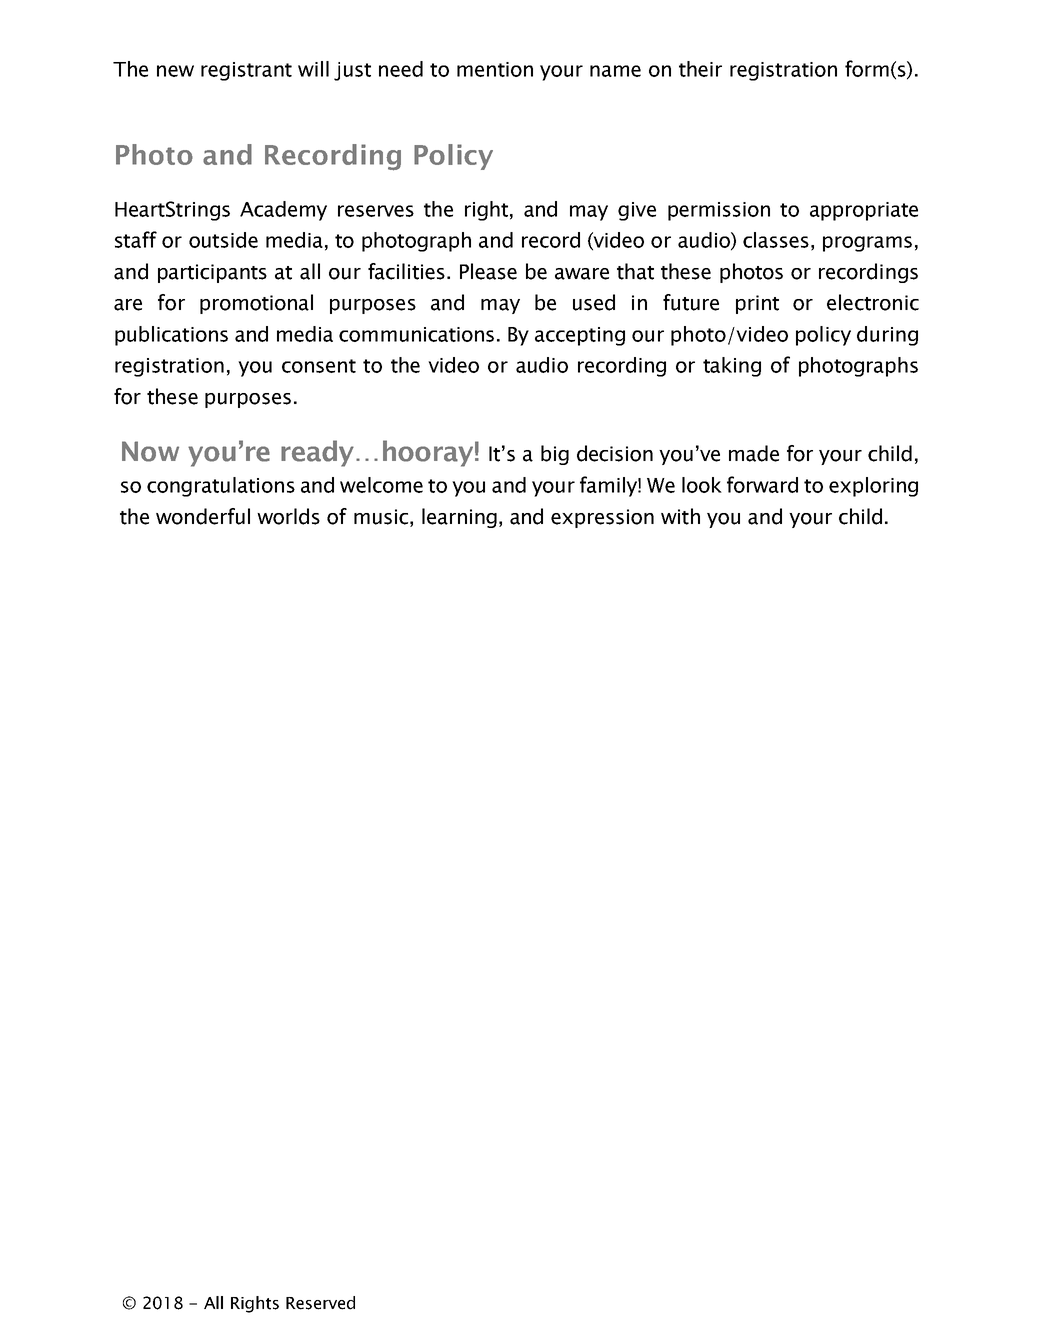 The width and height of the screenshot is (1037, 1342). What do you see at coordinates (732, 367) in the screenshot?
I see `taking` at bounding box center [732, 367].
